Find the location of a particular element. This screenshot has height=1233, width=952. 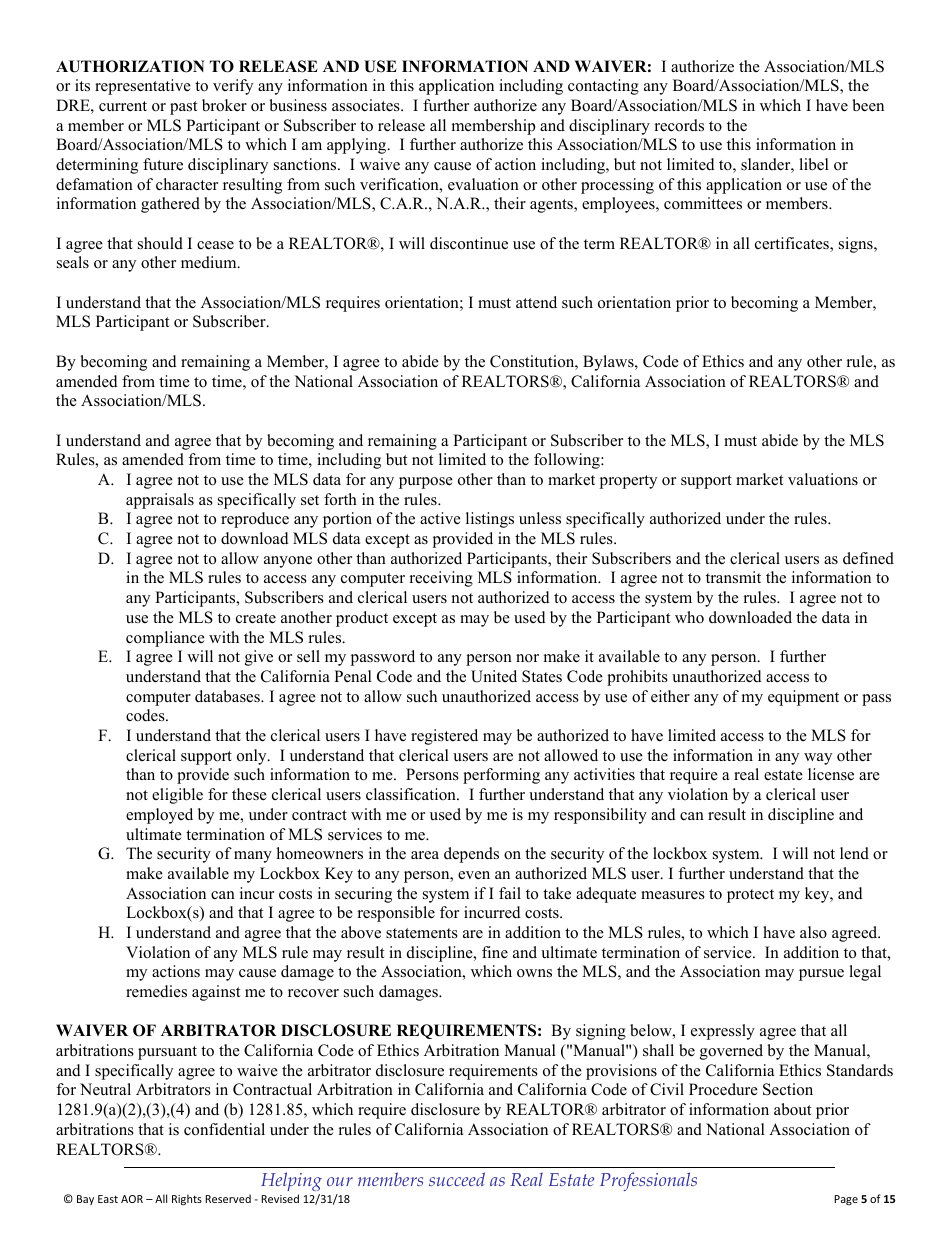

succeed is located at coordinates (457, 1179).
